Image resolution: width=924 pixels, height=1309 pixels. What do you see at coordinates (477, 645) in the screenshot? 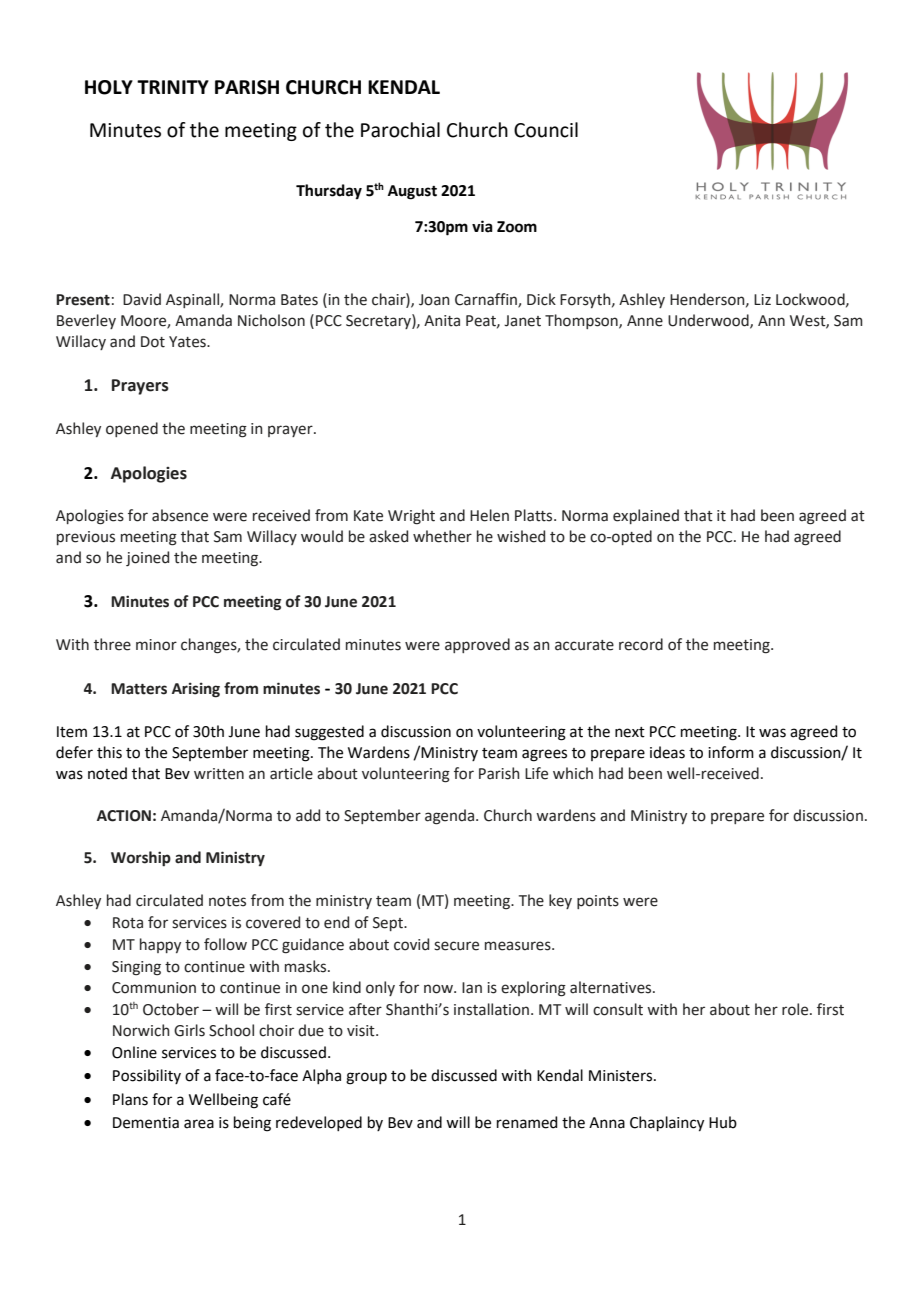
I see `approved` at bounding box center [477, 645].
